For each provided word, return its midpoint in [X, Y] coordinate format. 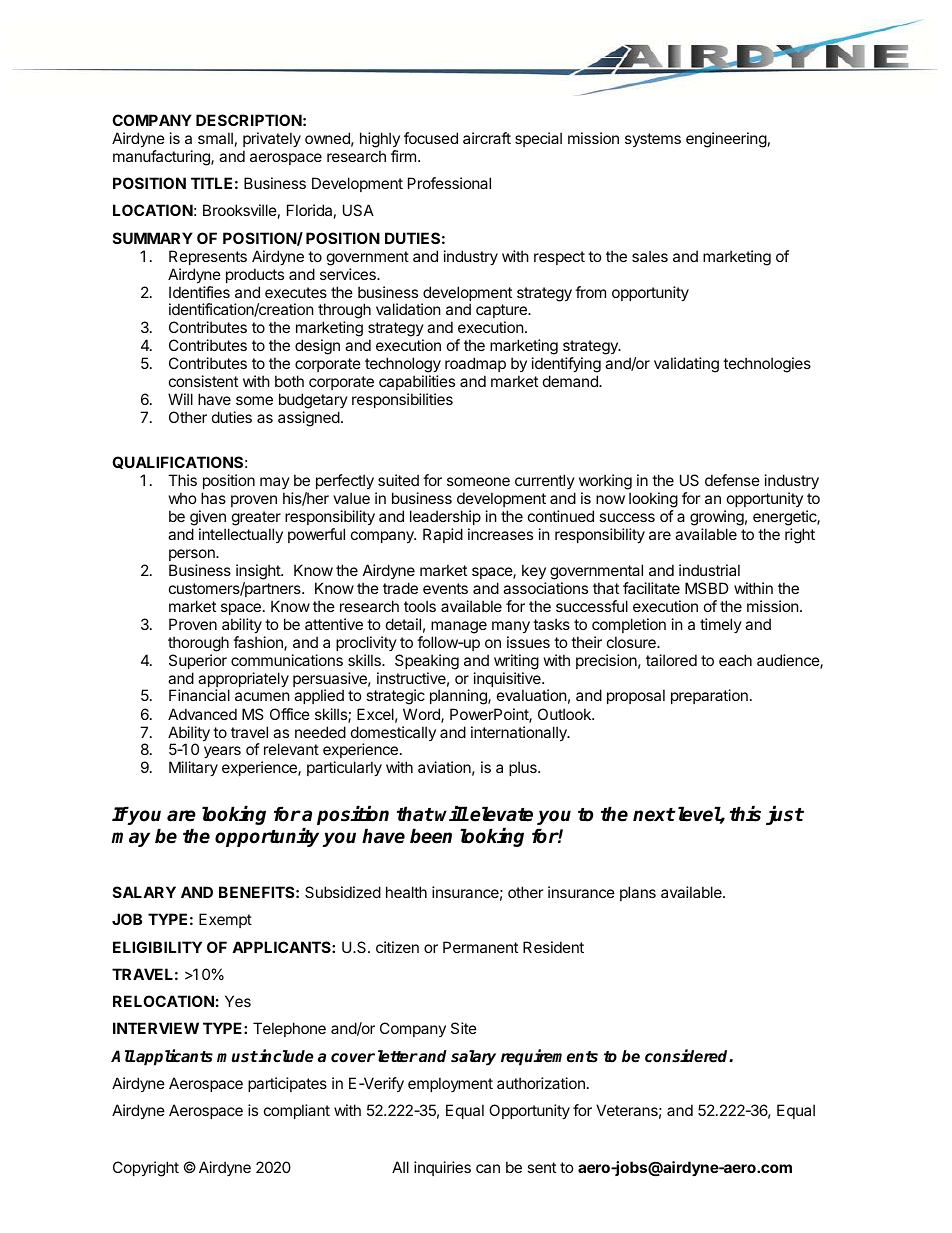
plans [638, 893]
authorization [541, 1083]
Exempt [225, 920]
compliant [297, 1111]
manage [459, 627]
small [215, 138]
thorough [198, 644]
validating [686, 365]
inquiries [442, 1168]
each [735, 660]
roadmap [475, 366]
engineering [726, 140]
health [406, 892]
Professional [449, 183]
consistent [203, 381]
